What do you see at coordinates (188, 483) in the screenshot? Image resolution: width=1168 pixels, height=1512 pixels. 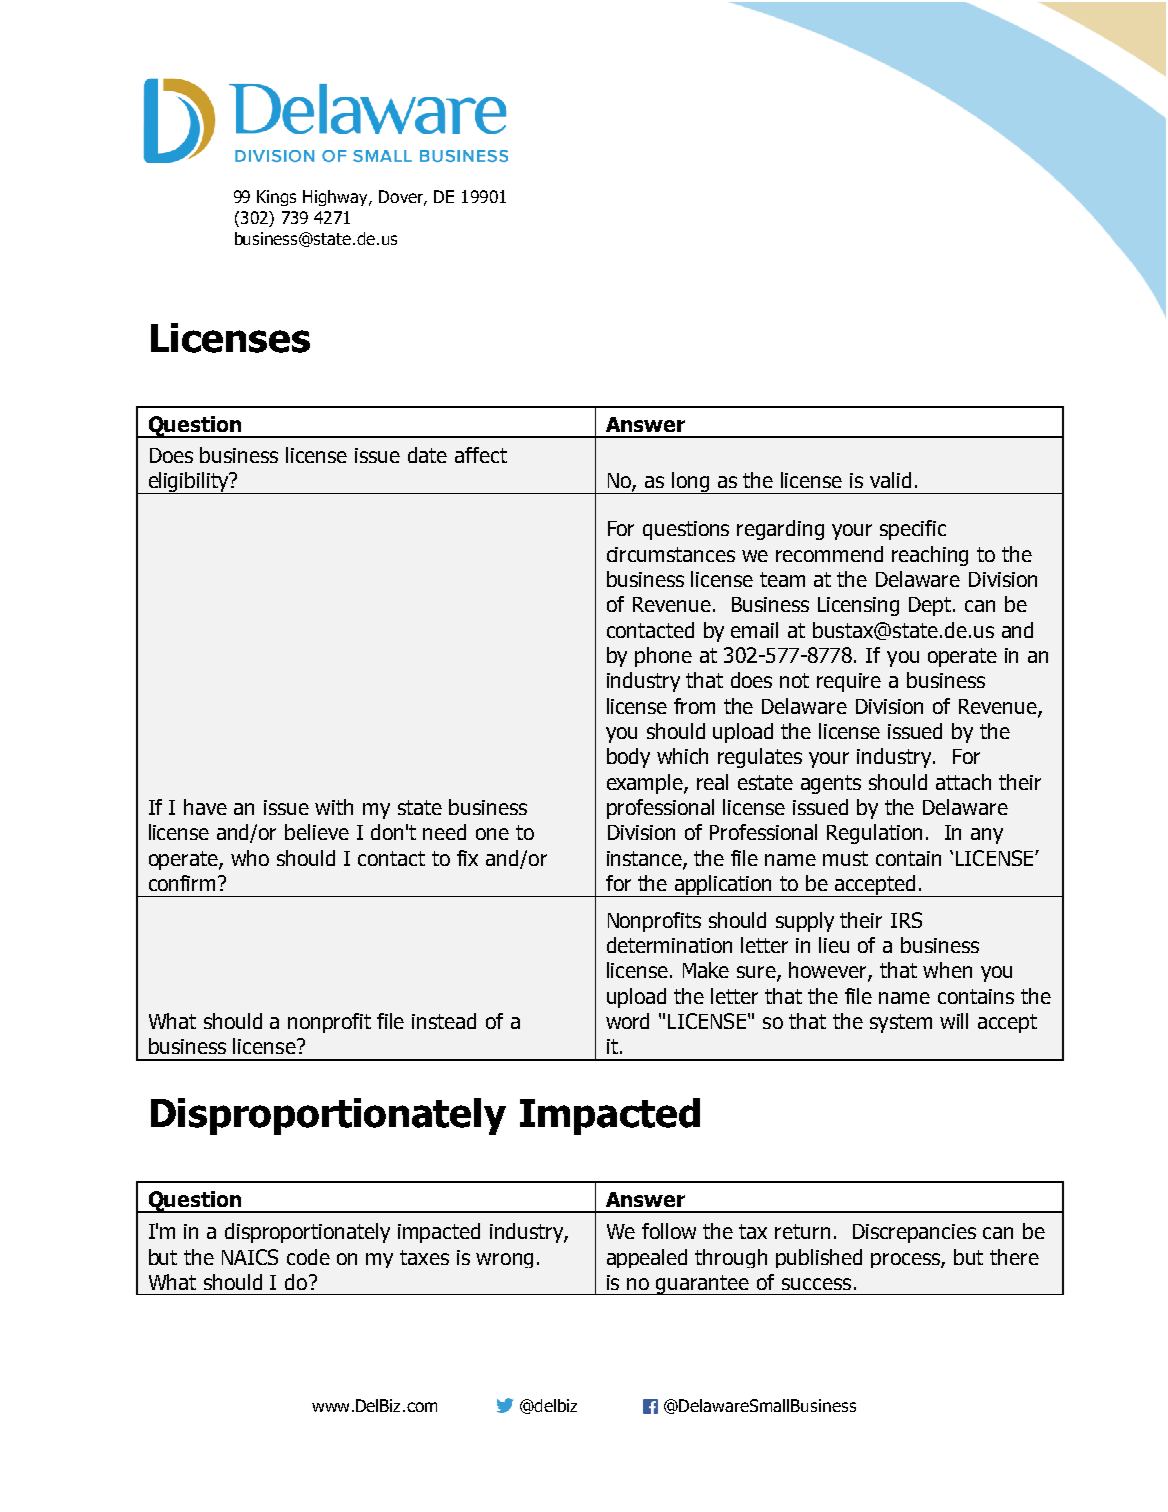 I see `eligibility` at bounding box center [188, 483].
